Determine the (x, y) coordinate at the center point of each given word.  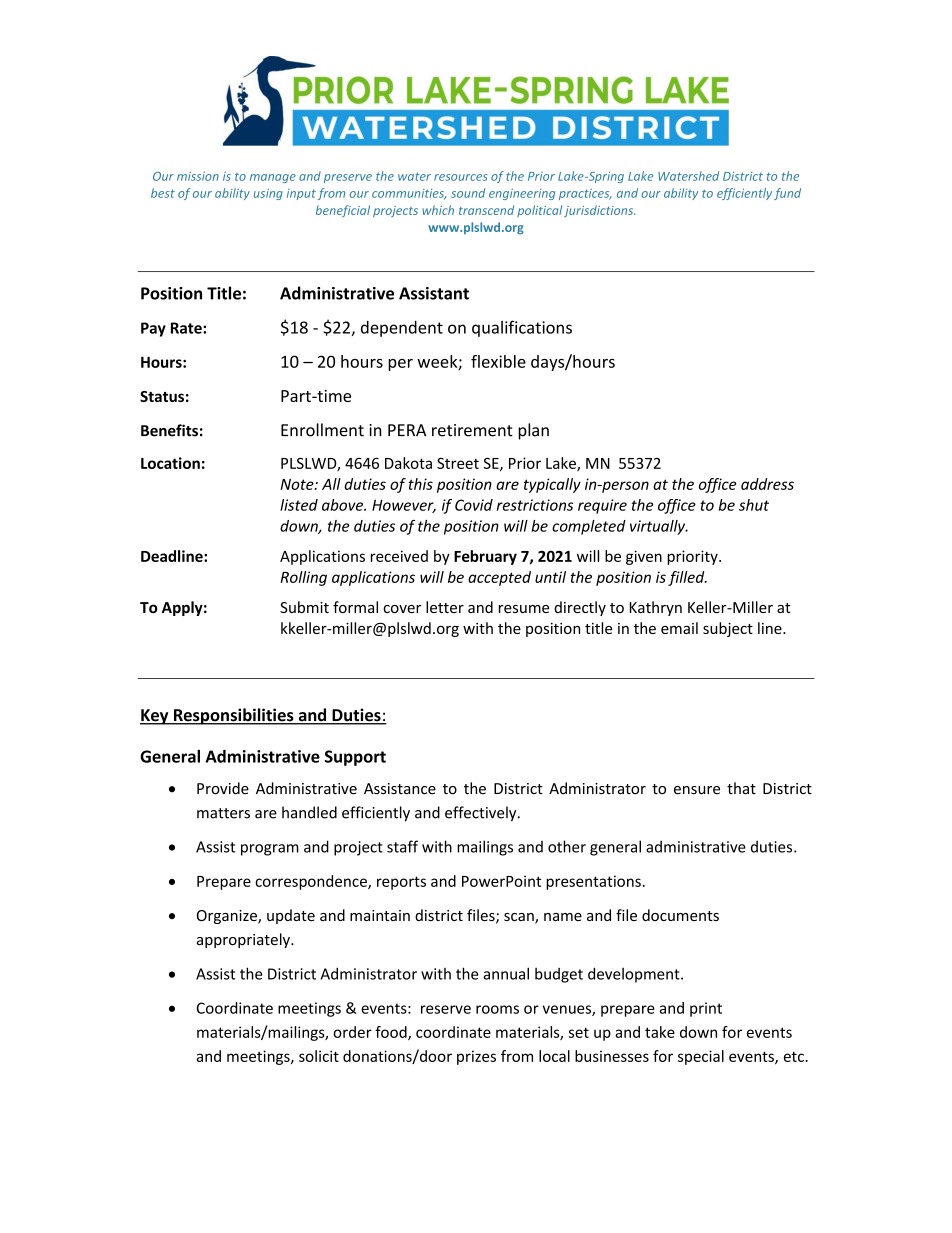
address (767, 484)
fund (787, 194)
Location (170, 463)
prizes (476, 1057)
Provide (223, 788)
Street (458, 463)
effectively (482, 814)
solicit (319, 1056)
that (741, 788)
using (268, 194)
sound (468, 193)
